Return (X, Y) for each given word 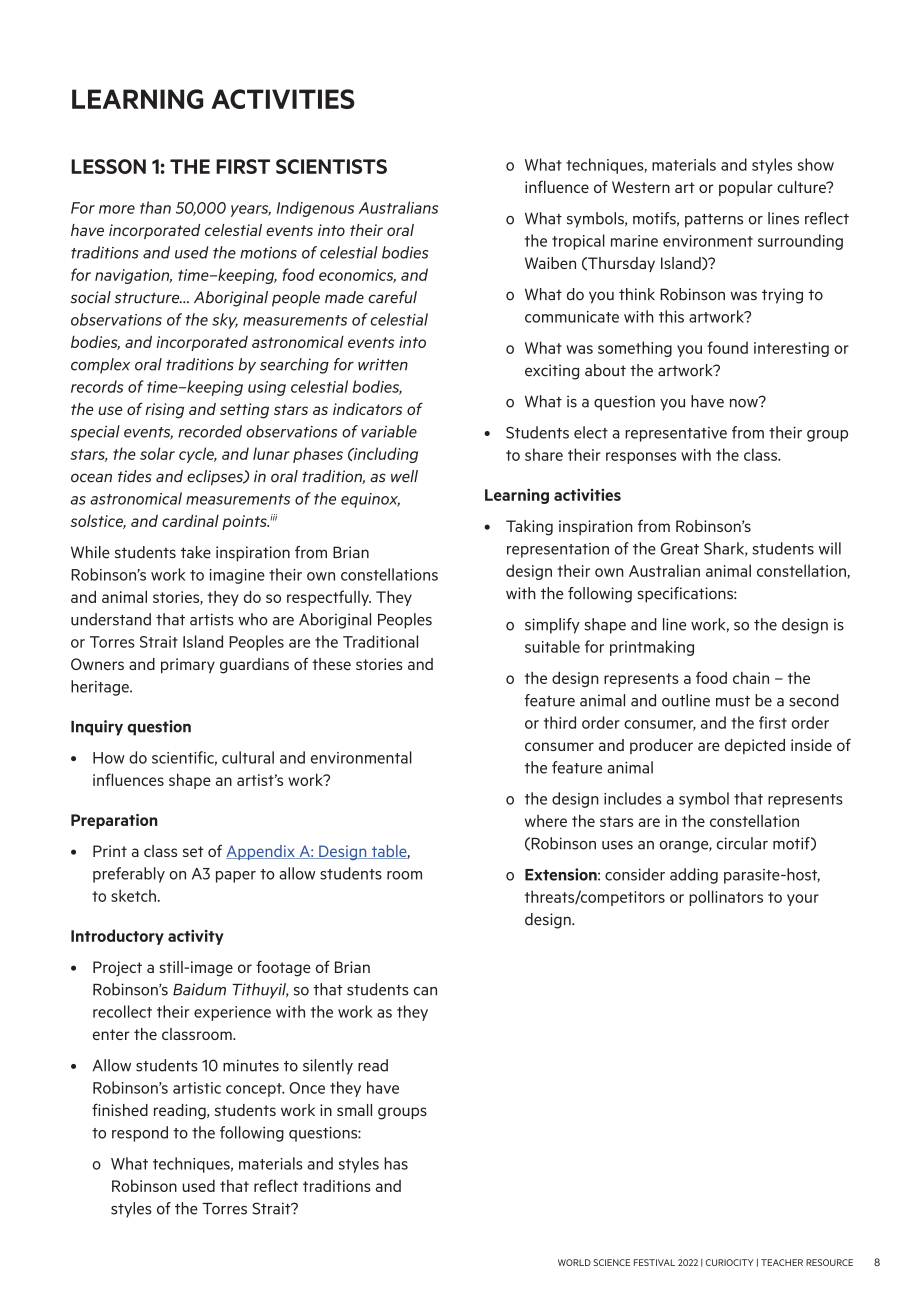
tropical (578, 242)
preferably (129, 875)
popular (746, 188)
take (196, 552)
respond (140, 1134)
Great (680, 549)
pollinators (726, 898)
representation (558, 550)
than (155, 207)
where (546, 821)
